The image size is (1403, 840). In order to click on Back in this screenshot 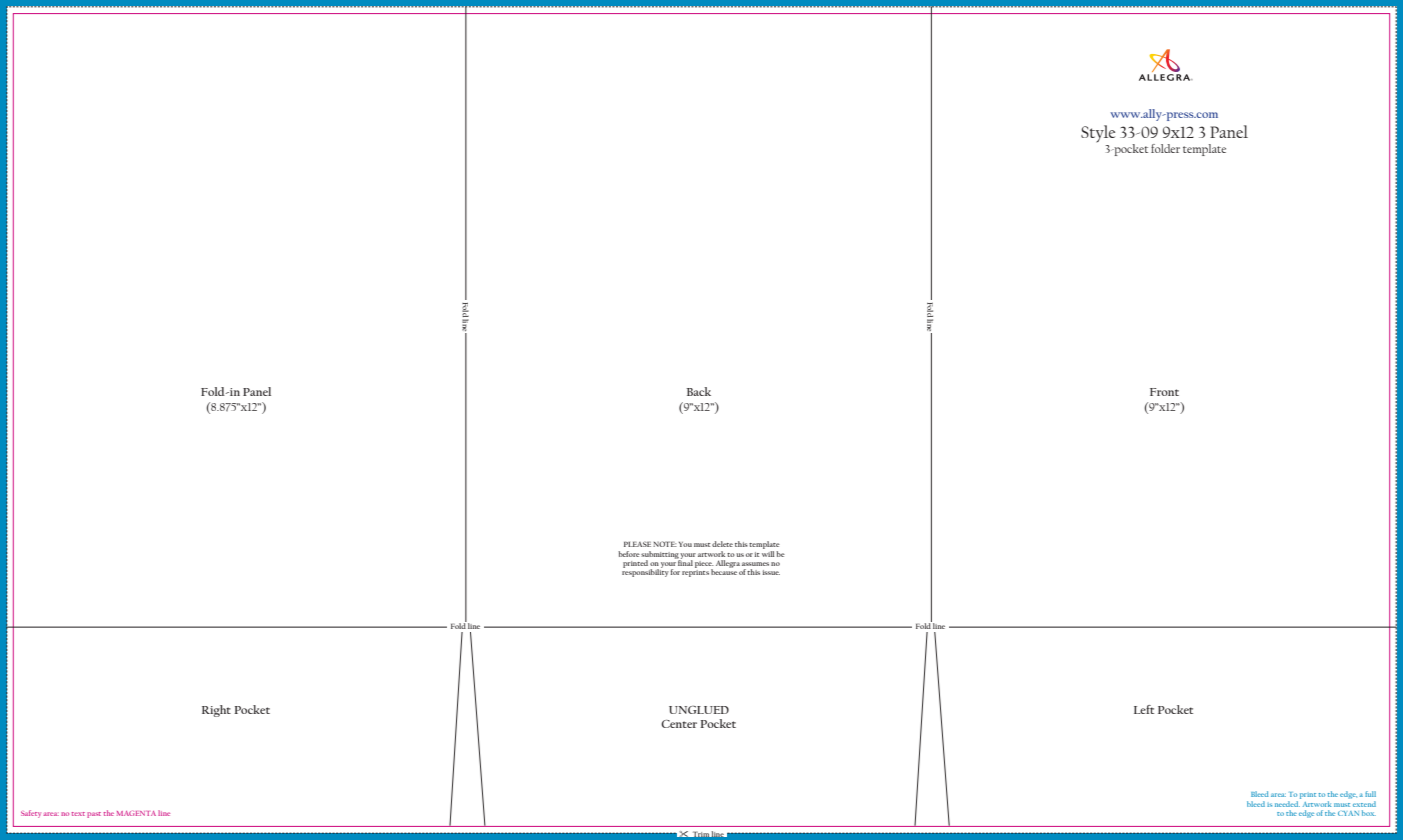, I will do `click(698, 391)`.
